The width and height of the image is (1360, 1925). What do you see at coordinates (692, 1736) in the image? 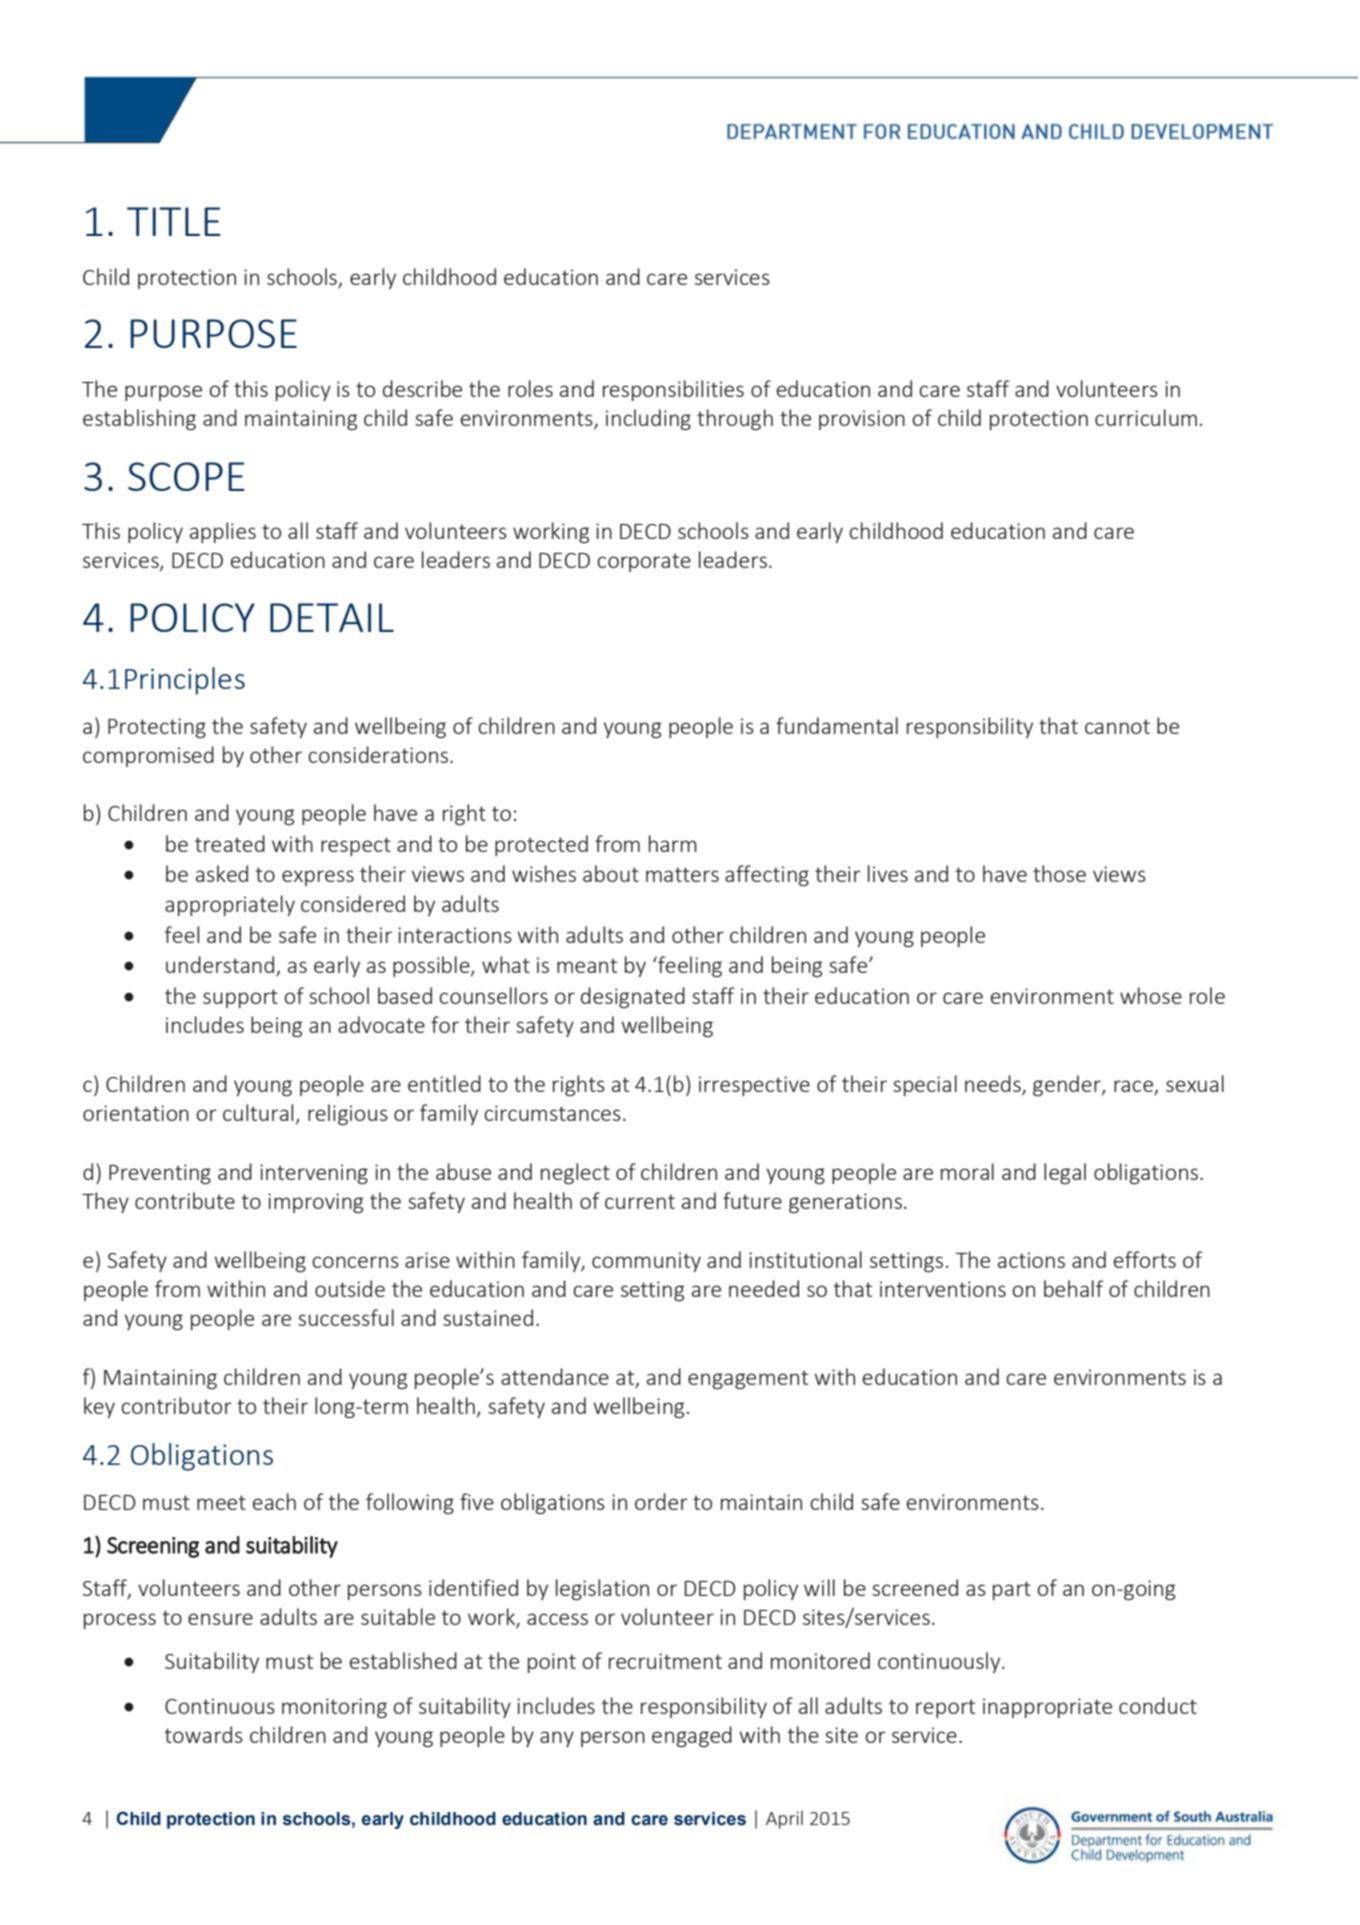
I see `engaged` at bounding box center [692, 1736].
